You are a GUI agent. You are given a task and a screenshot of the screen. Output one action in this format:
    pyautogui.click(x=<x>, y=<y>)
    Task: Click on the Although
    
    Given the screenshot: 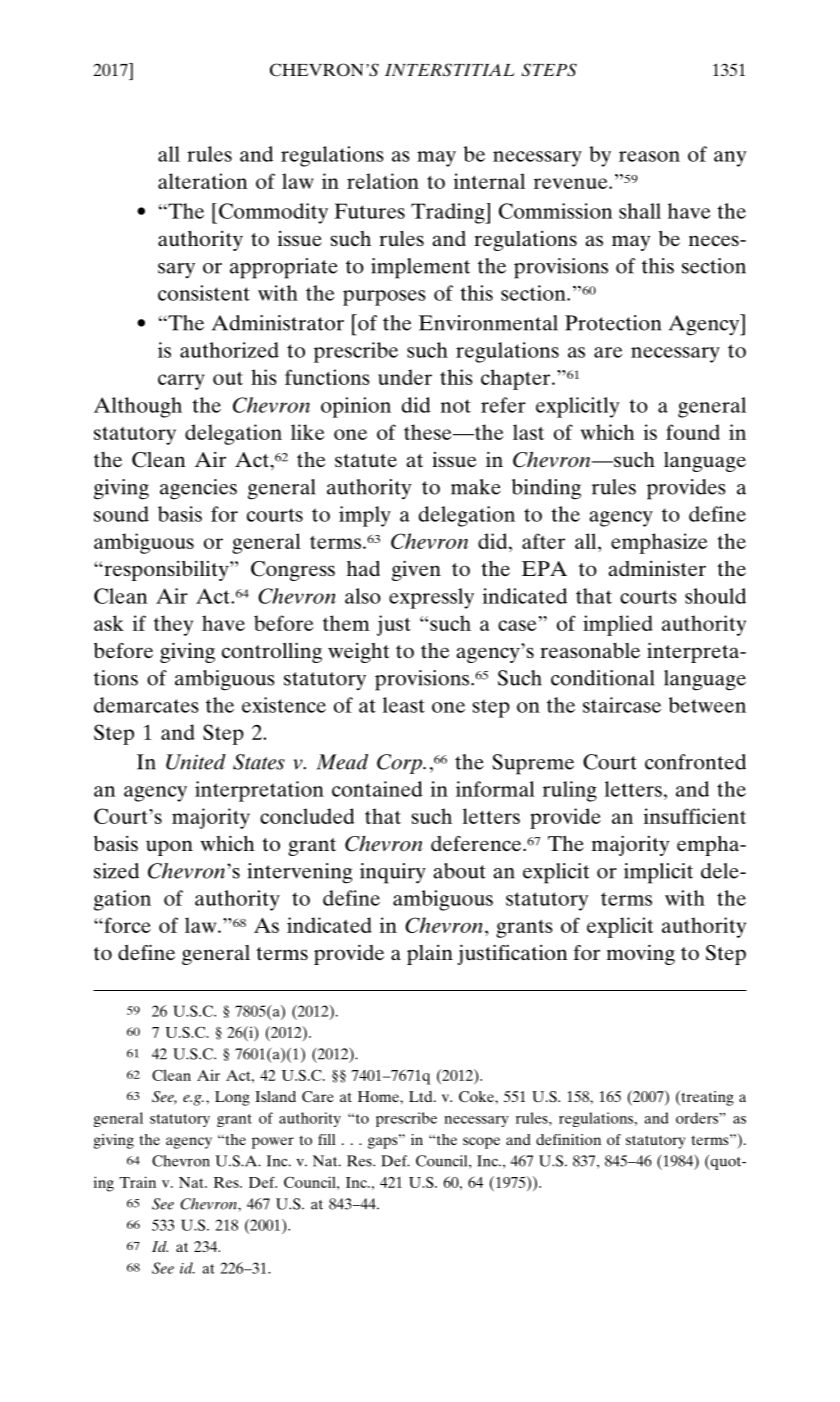 What is the action you would take?
    pyautogui.click(x=138, y=407)
